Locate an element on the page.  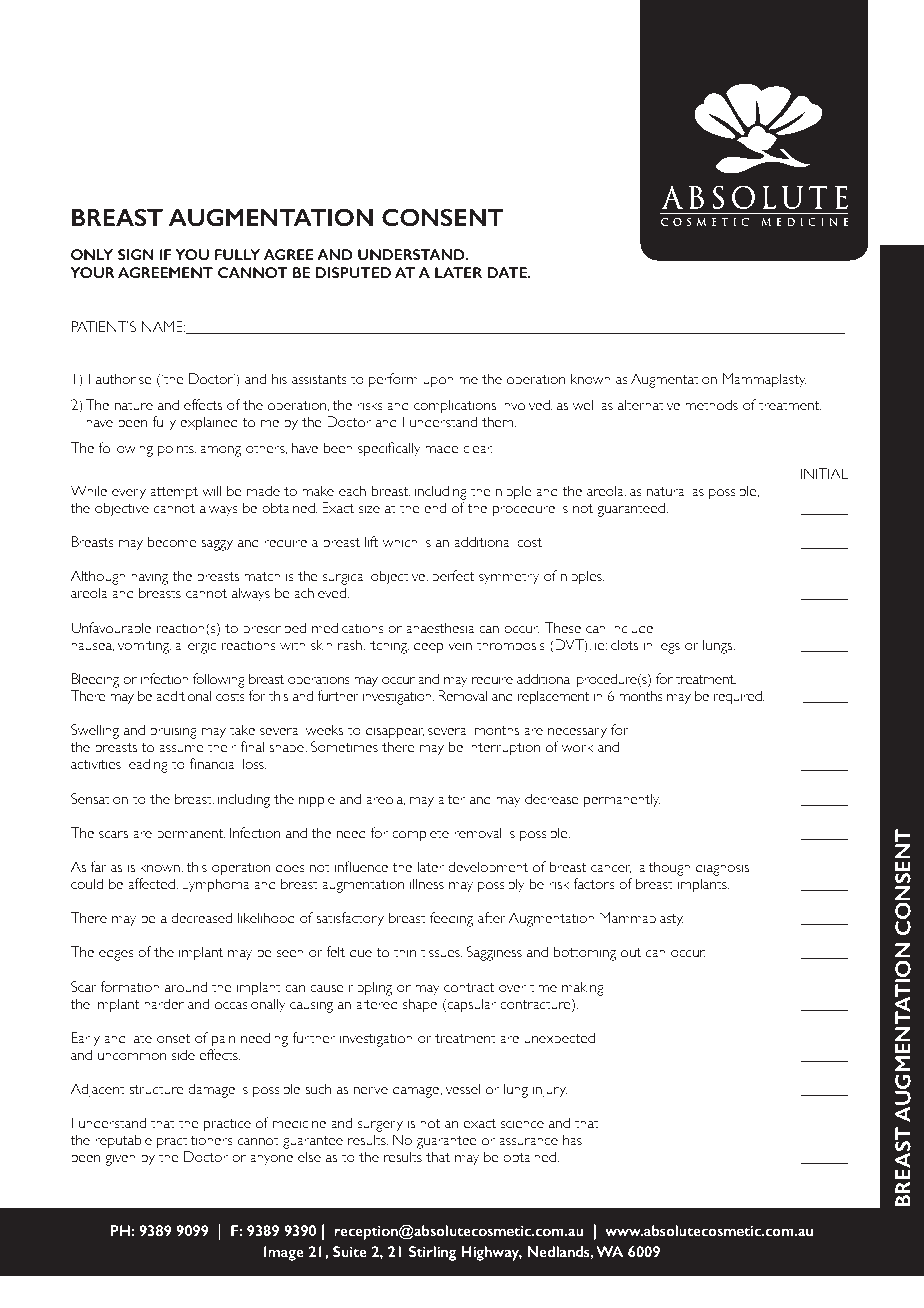
SIGN is located at coordinates (136, 254).
